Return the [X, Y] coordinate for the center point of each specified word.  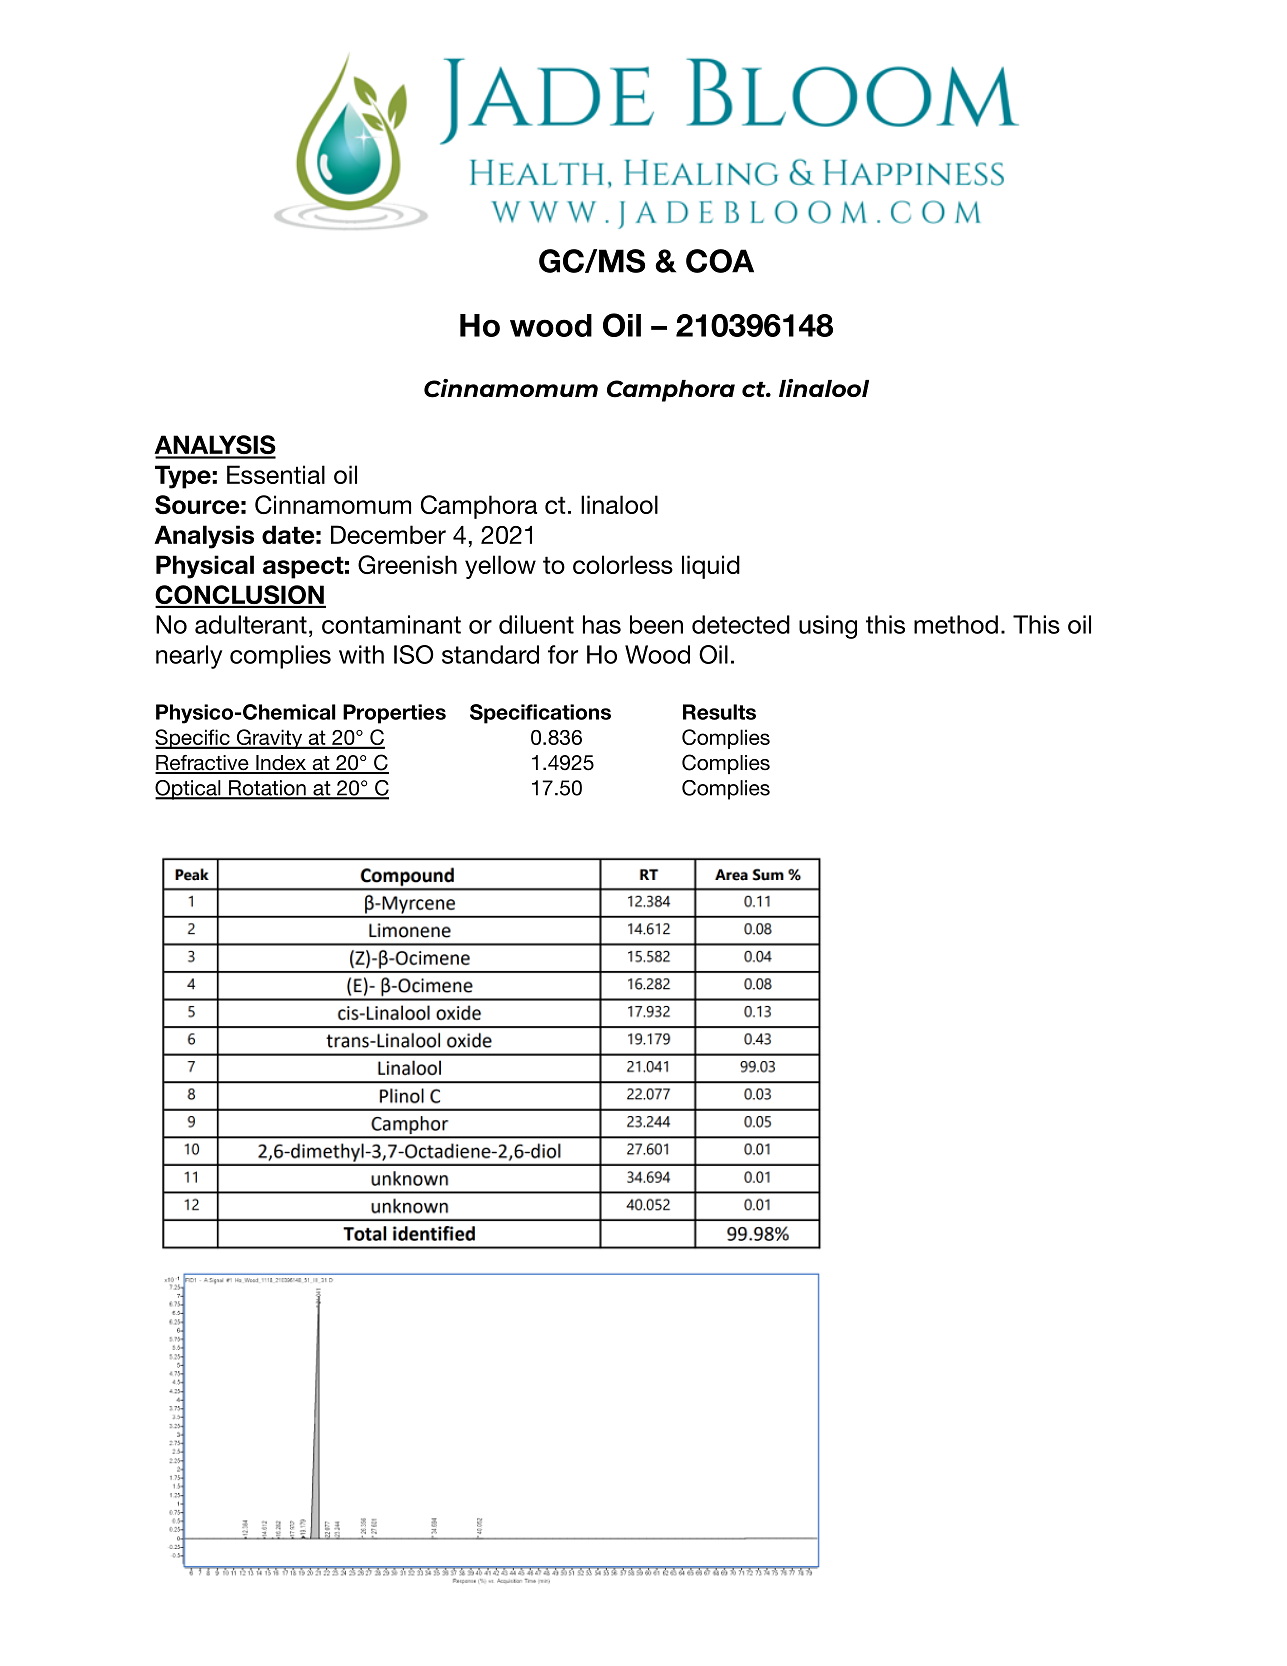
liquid [711, 567]
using [828, 627]
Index [281, 764]
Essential [276, 474]
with [361, 654]
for [563, 654]
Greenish [407, 564]
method [956, 624]
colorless [623, 564]
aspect [303, 567]
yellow [500, 567]
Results [719, 712]
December [388, 534]
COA [720, 261]
